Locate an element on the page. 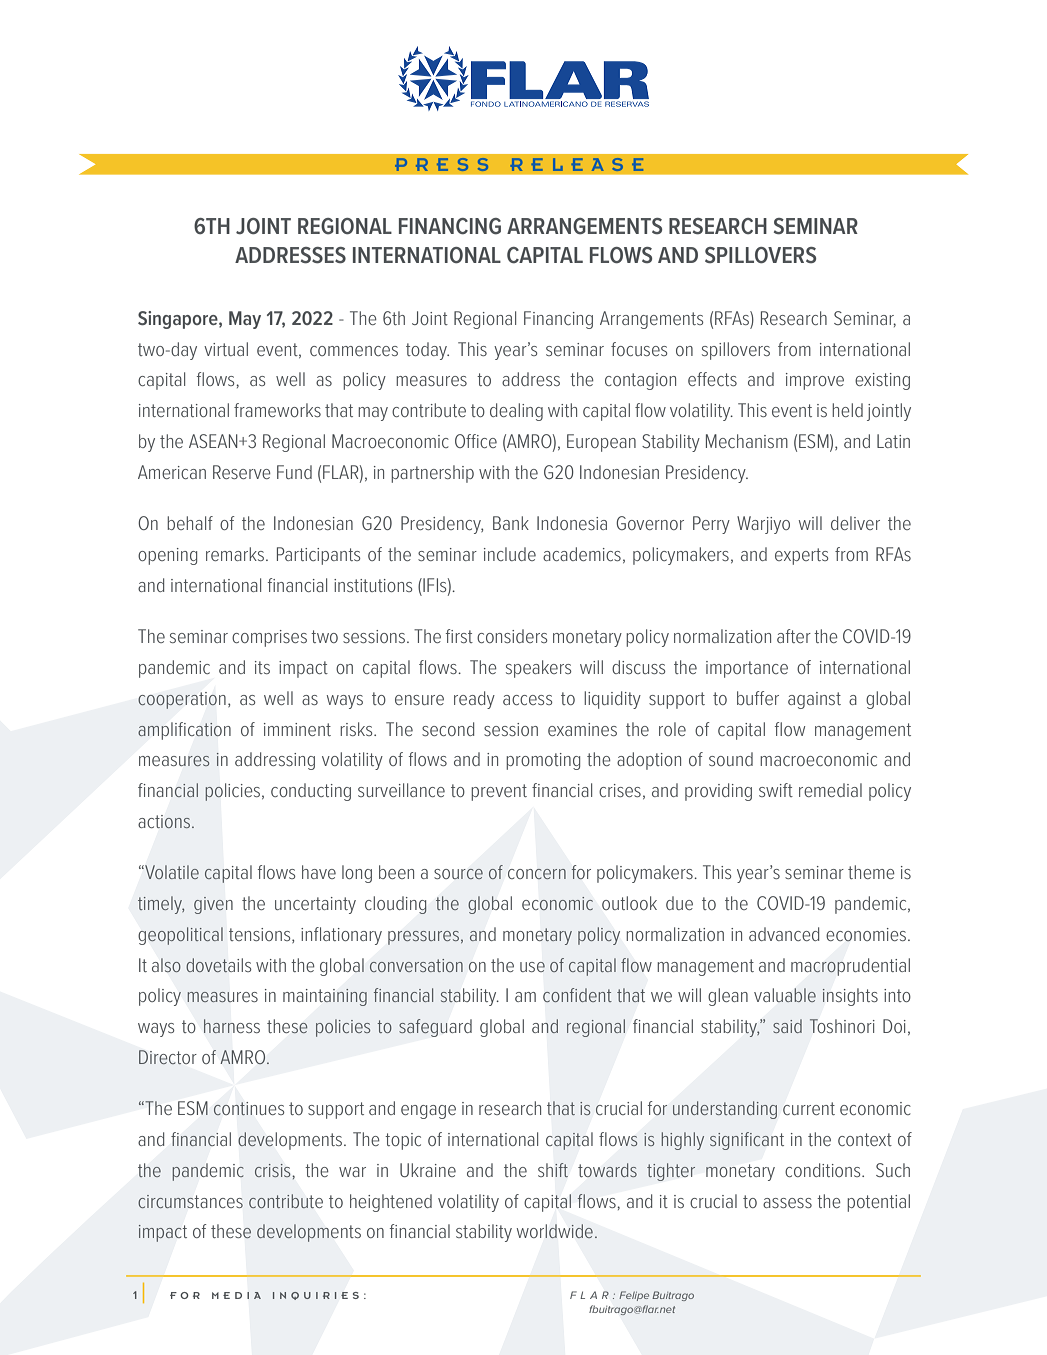 The height and width of the image is (1355, 1047). against is located at coordinates (814, 700).
